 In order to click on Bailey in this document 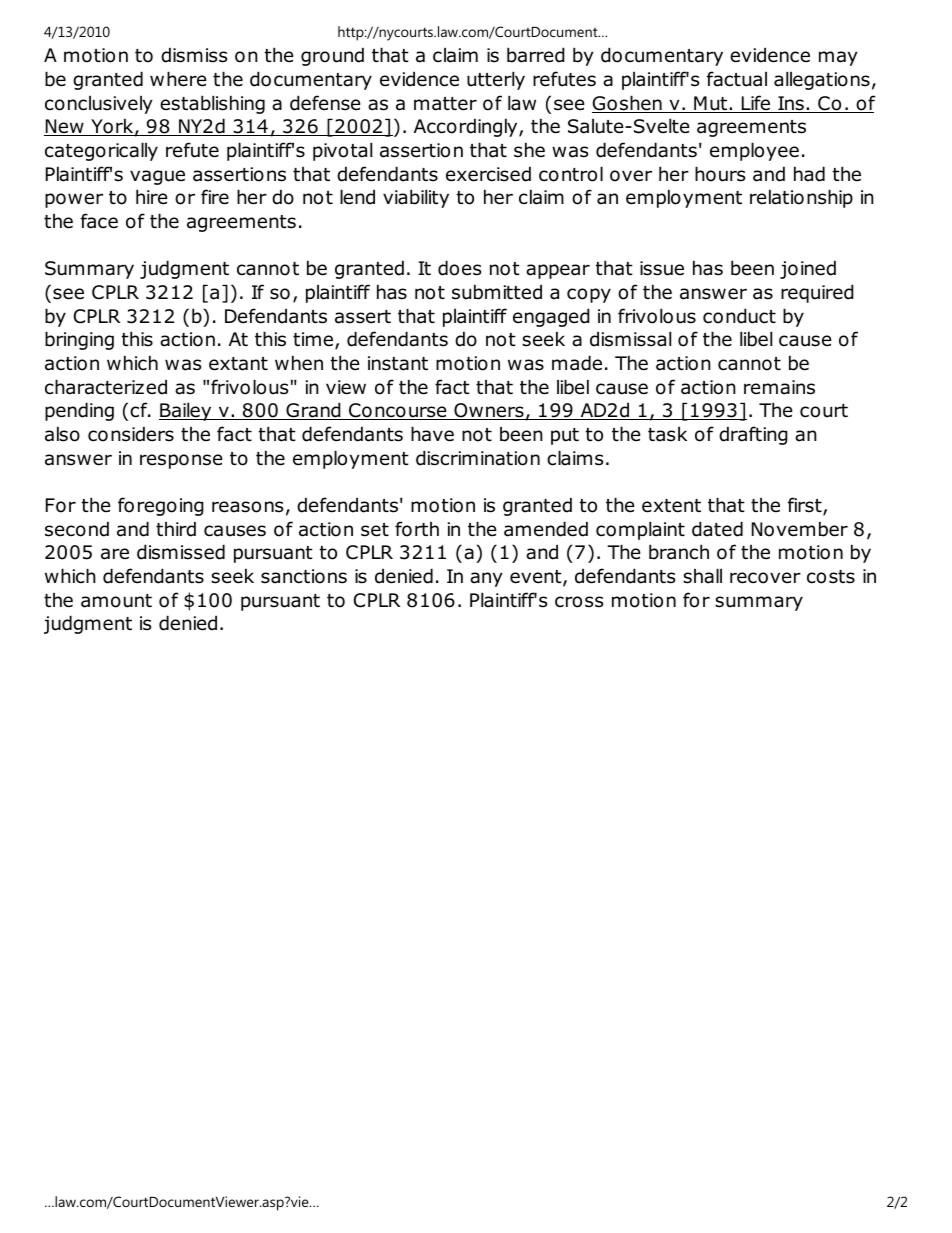, I will do `click(186, 411)`.
